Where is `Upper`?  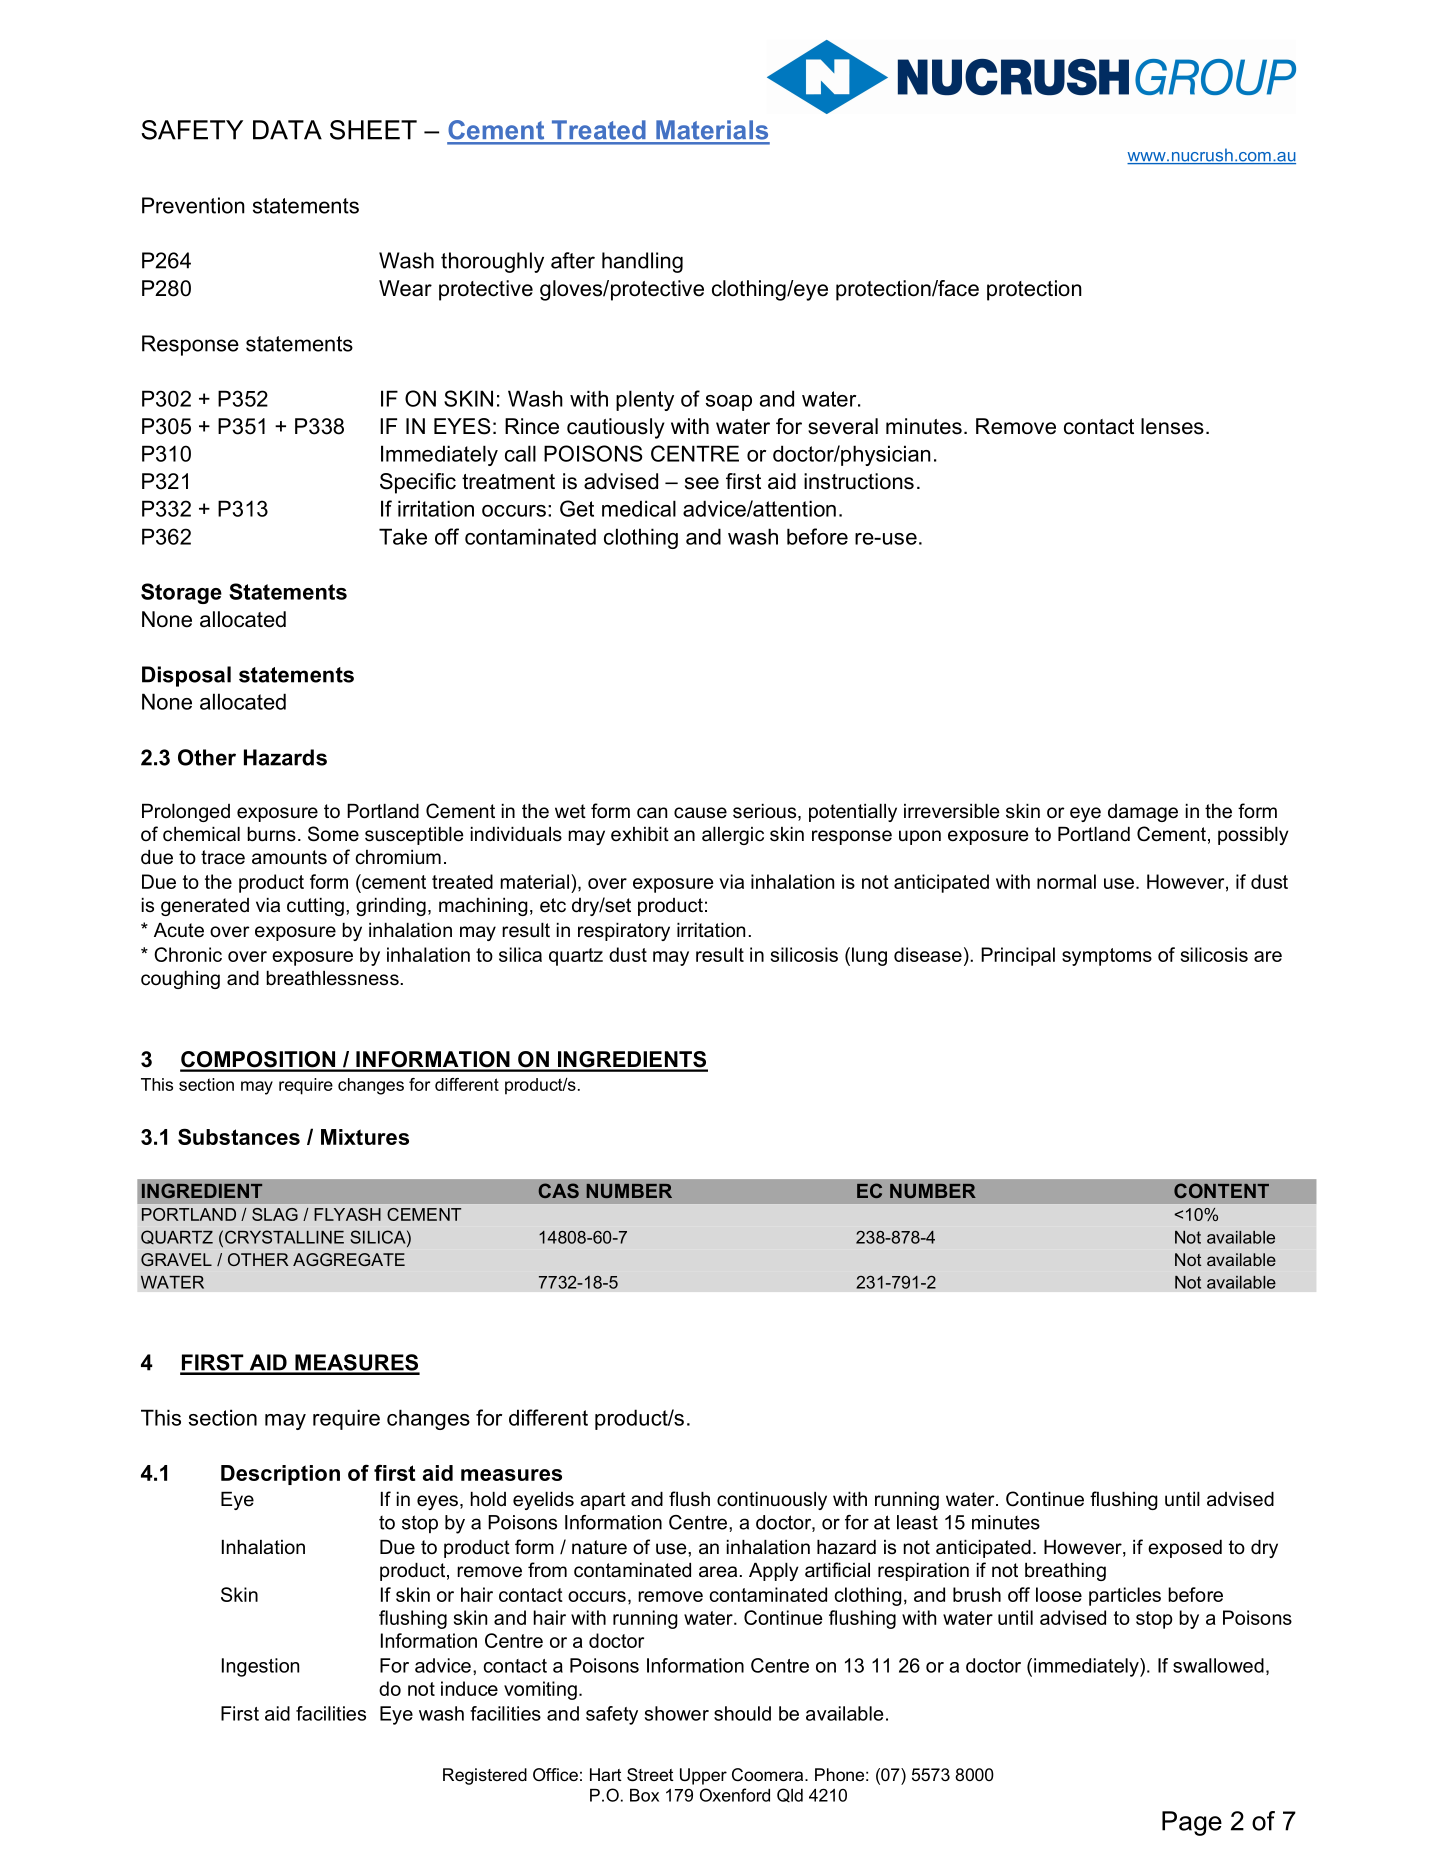 Upper is located at coordinates (703, 1776).
